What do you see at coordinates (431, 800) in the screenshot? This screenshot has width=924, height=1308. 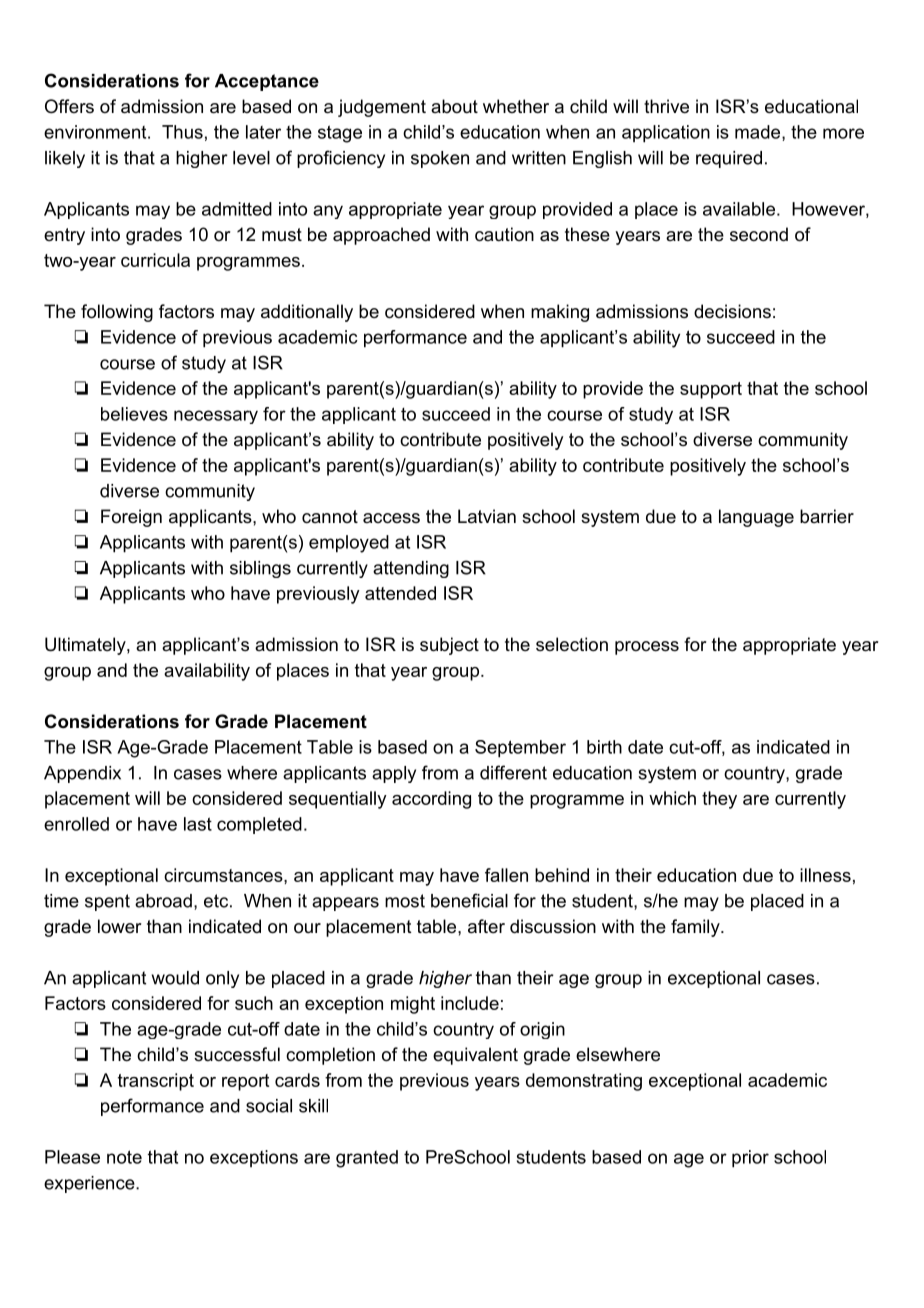 I see `according` at bounding box center [431, 800].
